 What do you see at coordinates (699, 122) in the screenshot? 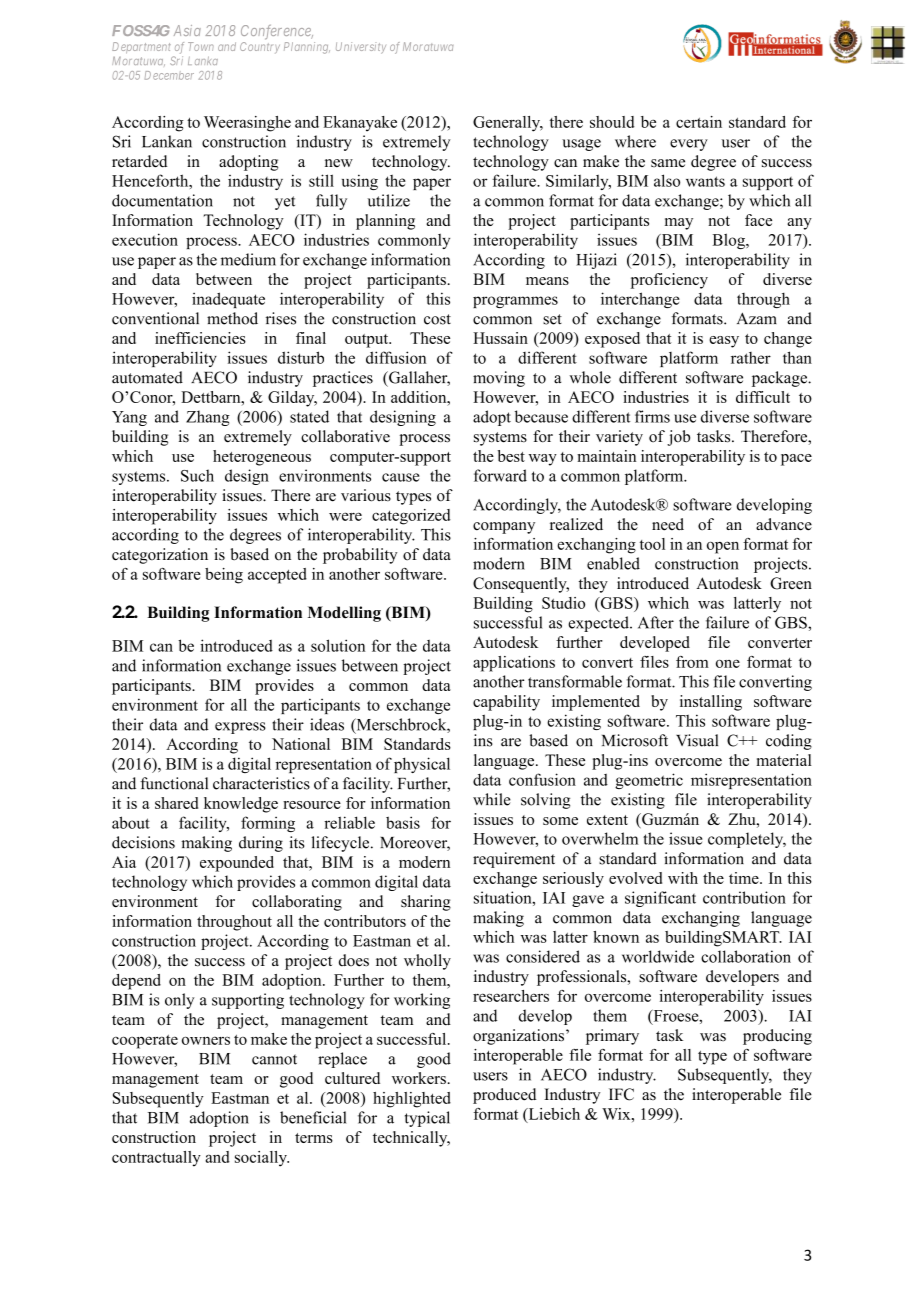
I see `certain` at bounding box center [699, 122].
